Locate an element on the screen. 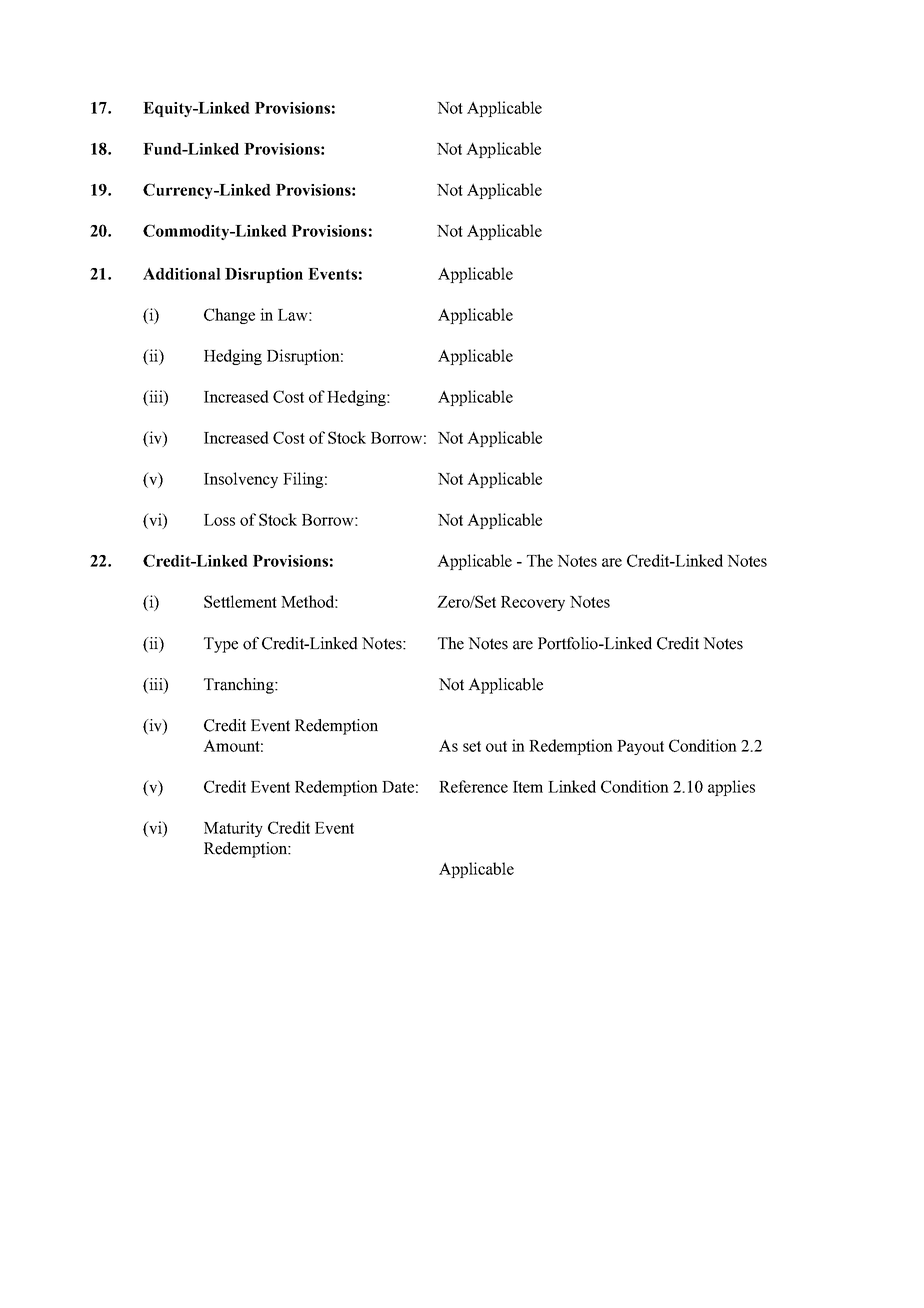 The width and height of the screenshot is (924, 1308). applies is located at coordinates (731, 788).
